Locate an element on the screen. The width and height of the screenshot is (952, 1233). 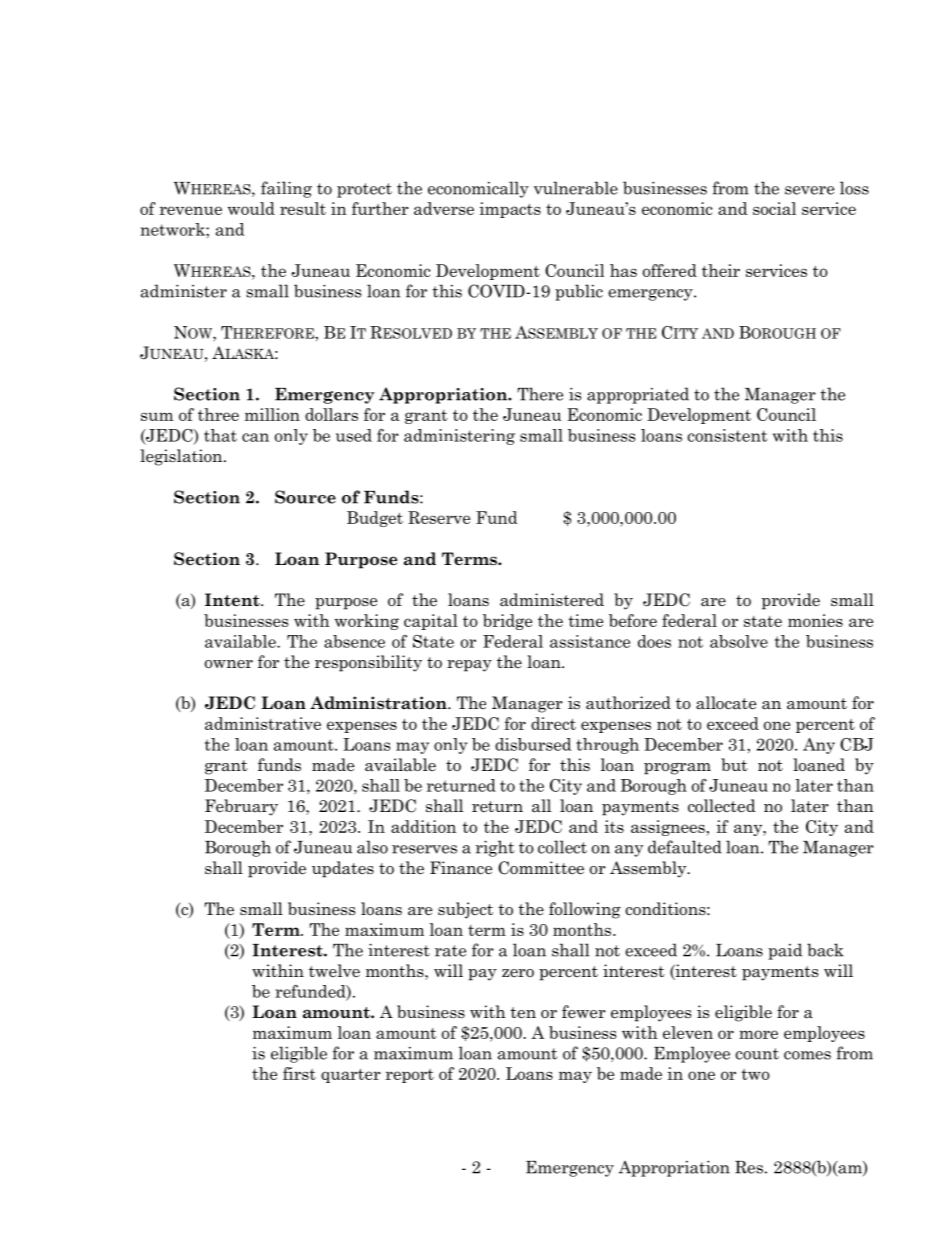
social is located at coordinates (774, 208).
